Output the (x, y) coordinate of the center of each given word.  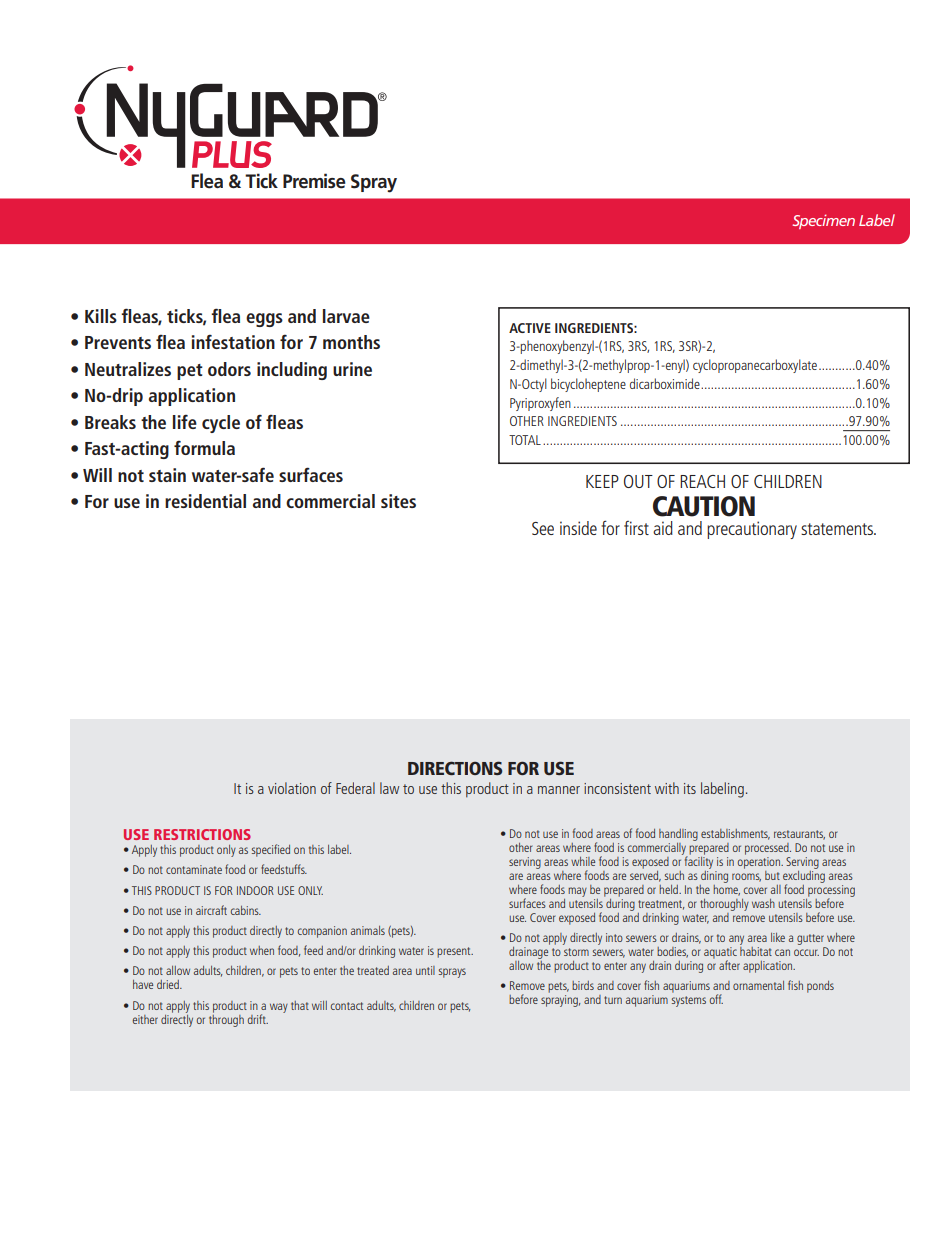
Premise (314, 181)
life (185, 422)
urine (352, 369)
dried (169, 984)
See (543, 528)
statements (838, 529)
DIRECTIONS (455, 768)
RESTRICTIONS (202, 834)
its (690, 788)
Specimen (823, 221)
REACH (702, 481)
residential (205, 501)
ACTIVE (530, 328)
